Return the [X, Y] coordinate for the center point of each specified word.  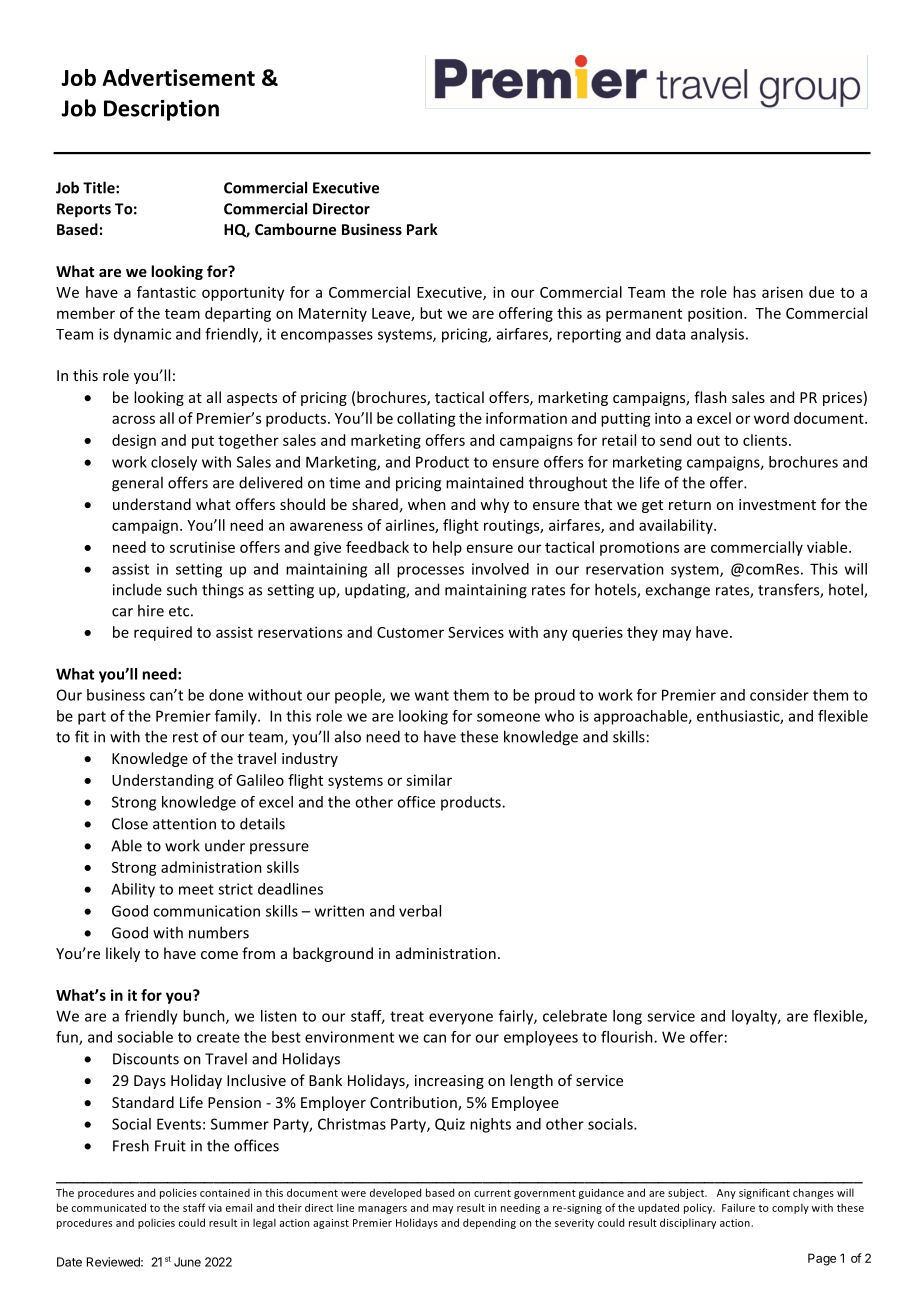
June [187, 1262]
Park [422, 229]
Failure [738, 1207]
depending [489, 1223]
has [744, 292]
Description [161, 110]
